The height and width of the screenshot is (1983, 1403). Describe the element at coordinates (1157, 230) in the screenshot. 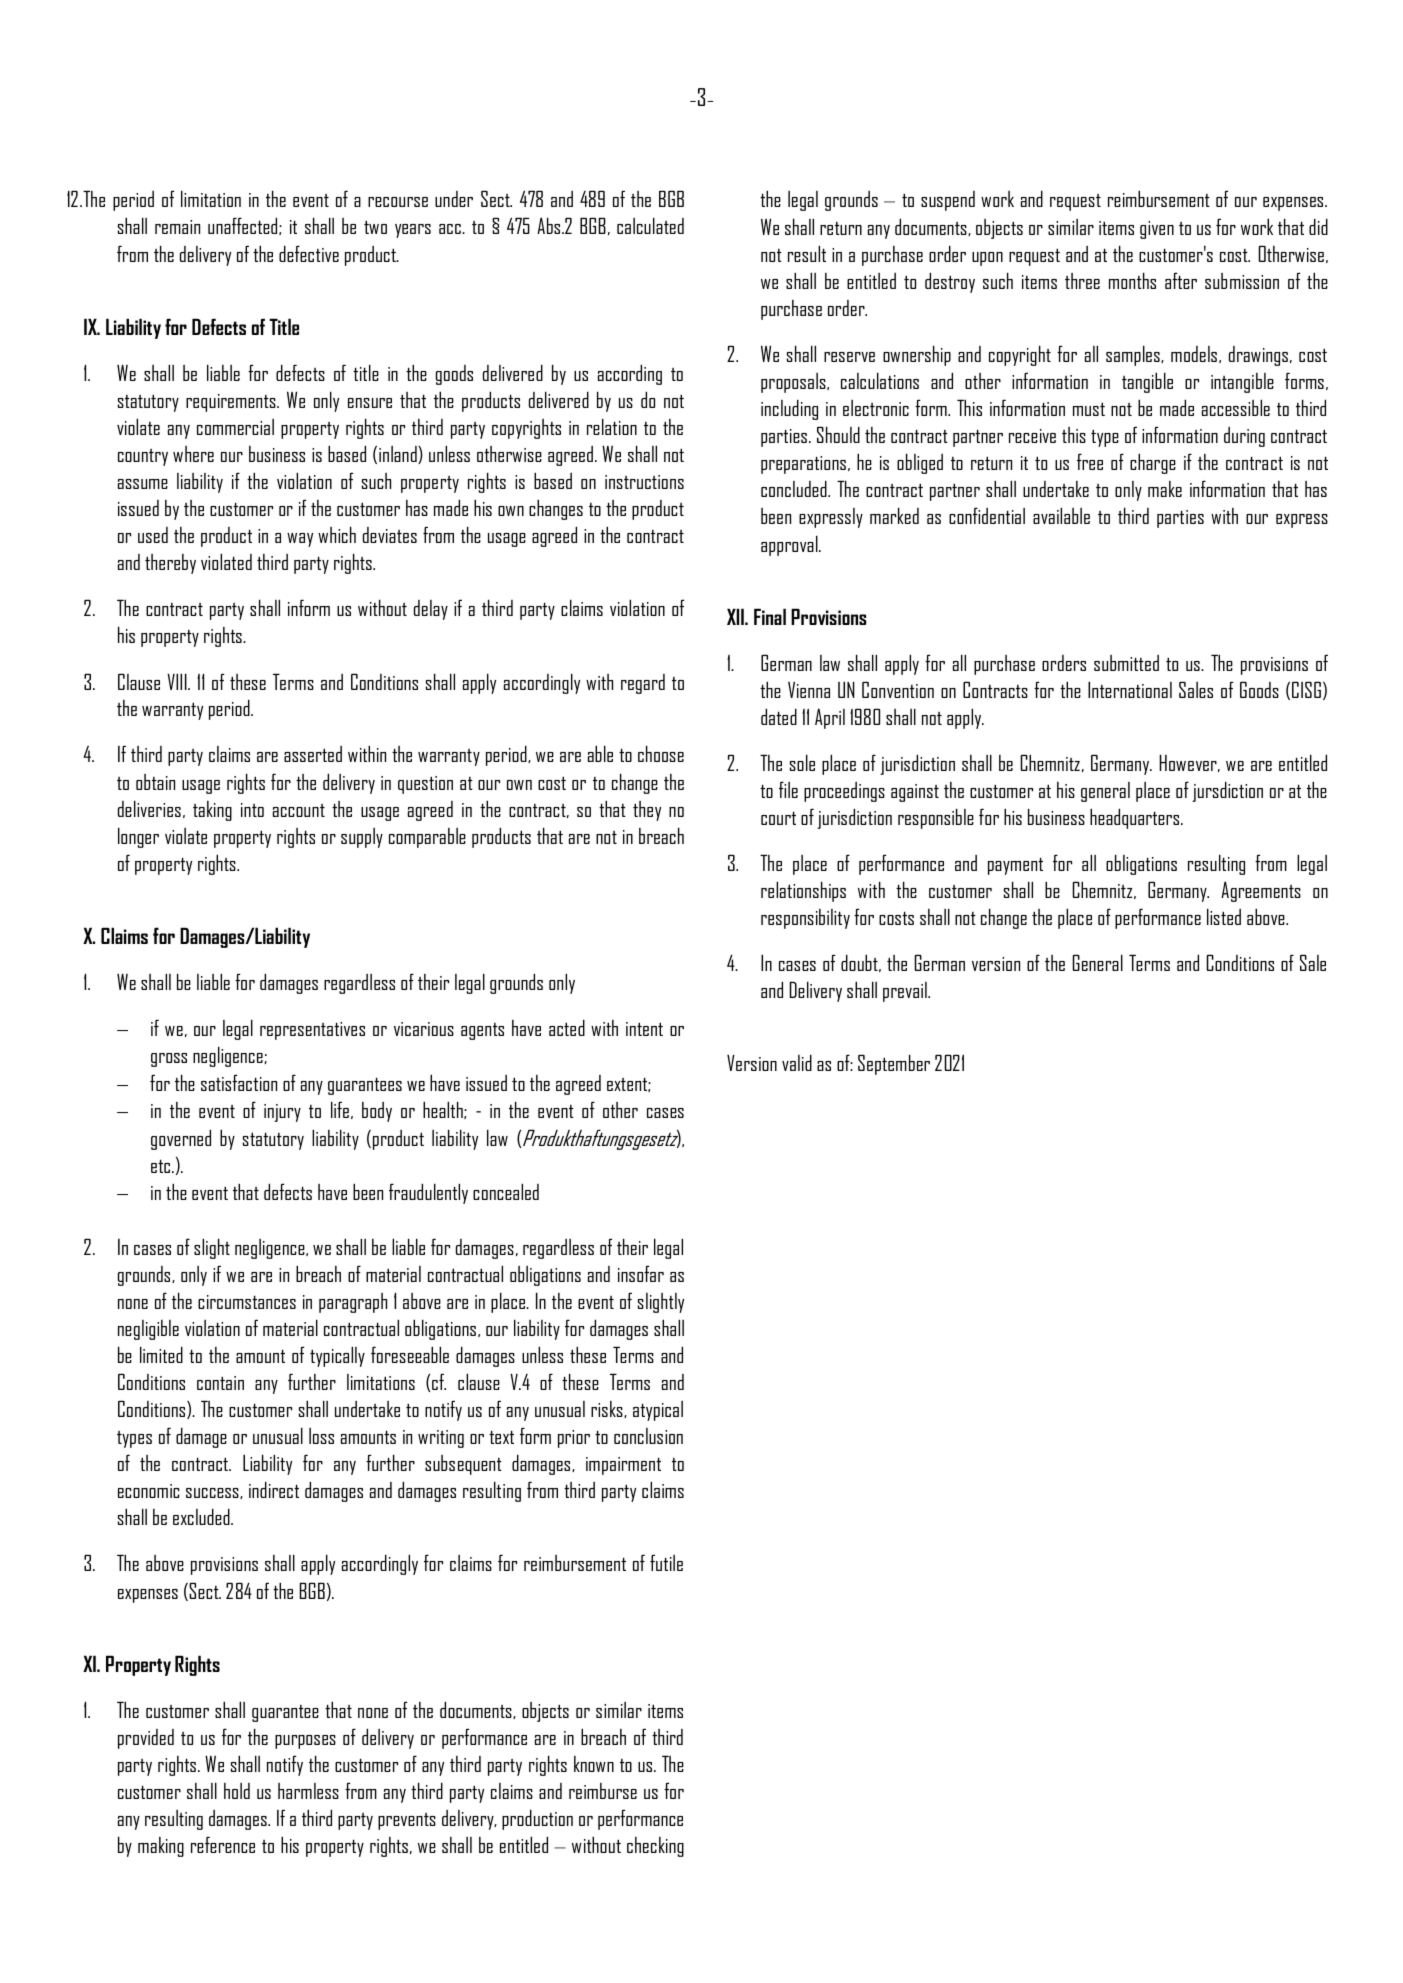

I see `given` at that location.
